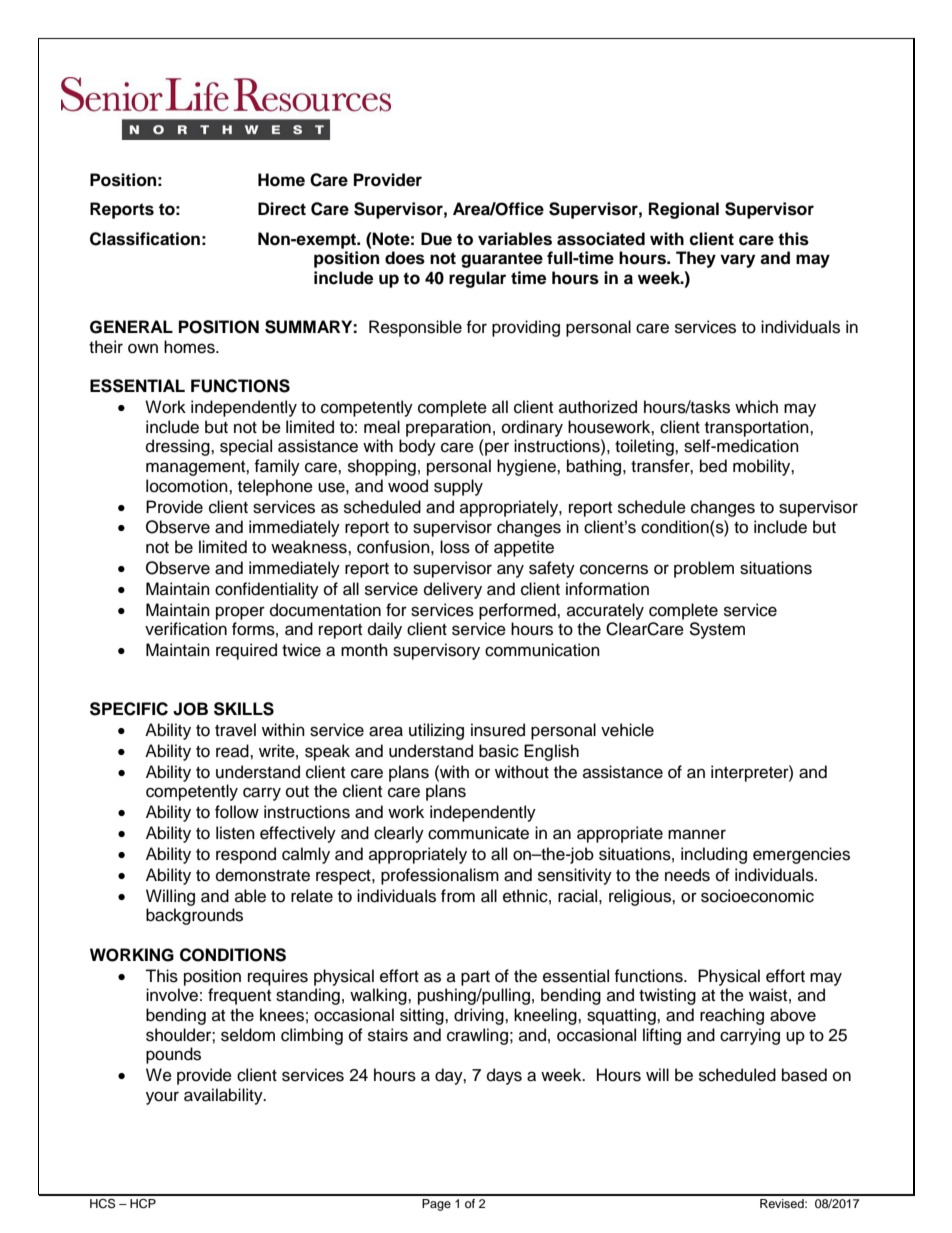  Describe the element at coordinates (455, 547) in the document. I see `loss` at that location.
